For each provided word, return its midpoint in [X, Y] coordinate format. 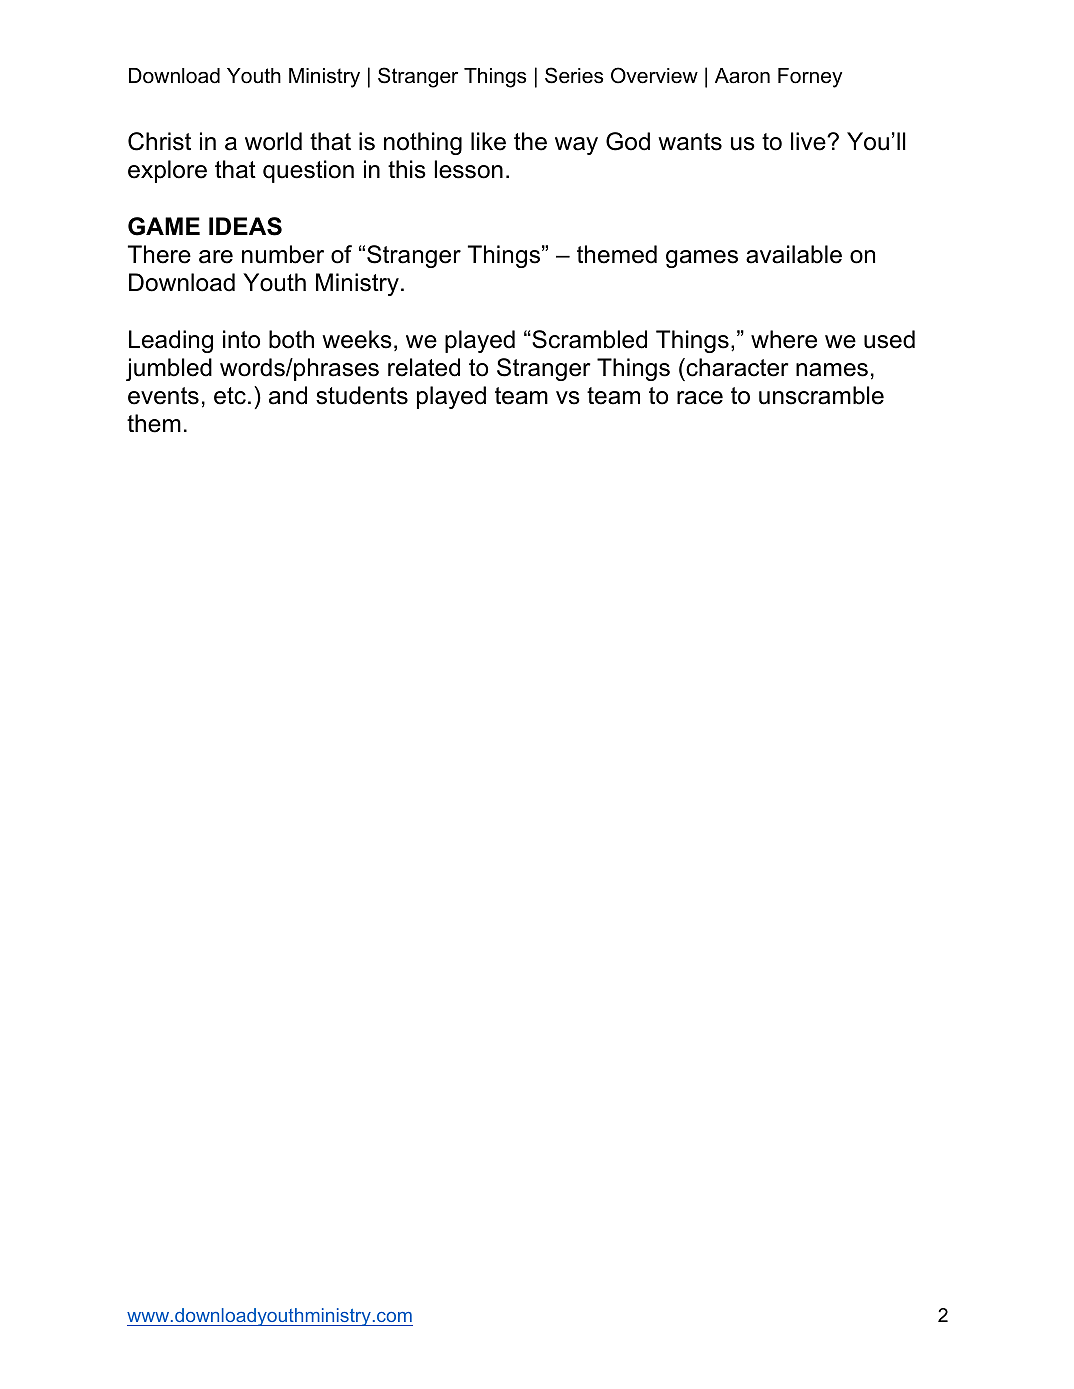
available [794, 254]
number [283, 254]
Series [574, 75]
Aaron [742, 76]
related [424, 367]
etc [230, 396]
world [273, 141]
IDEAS [245, 226]
